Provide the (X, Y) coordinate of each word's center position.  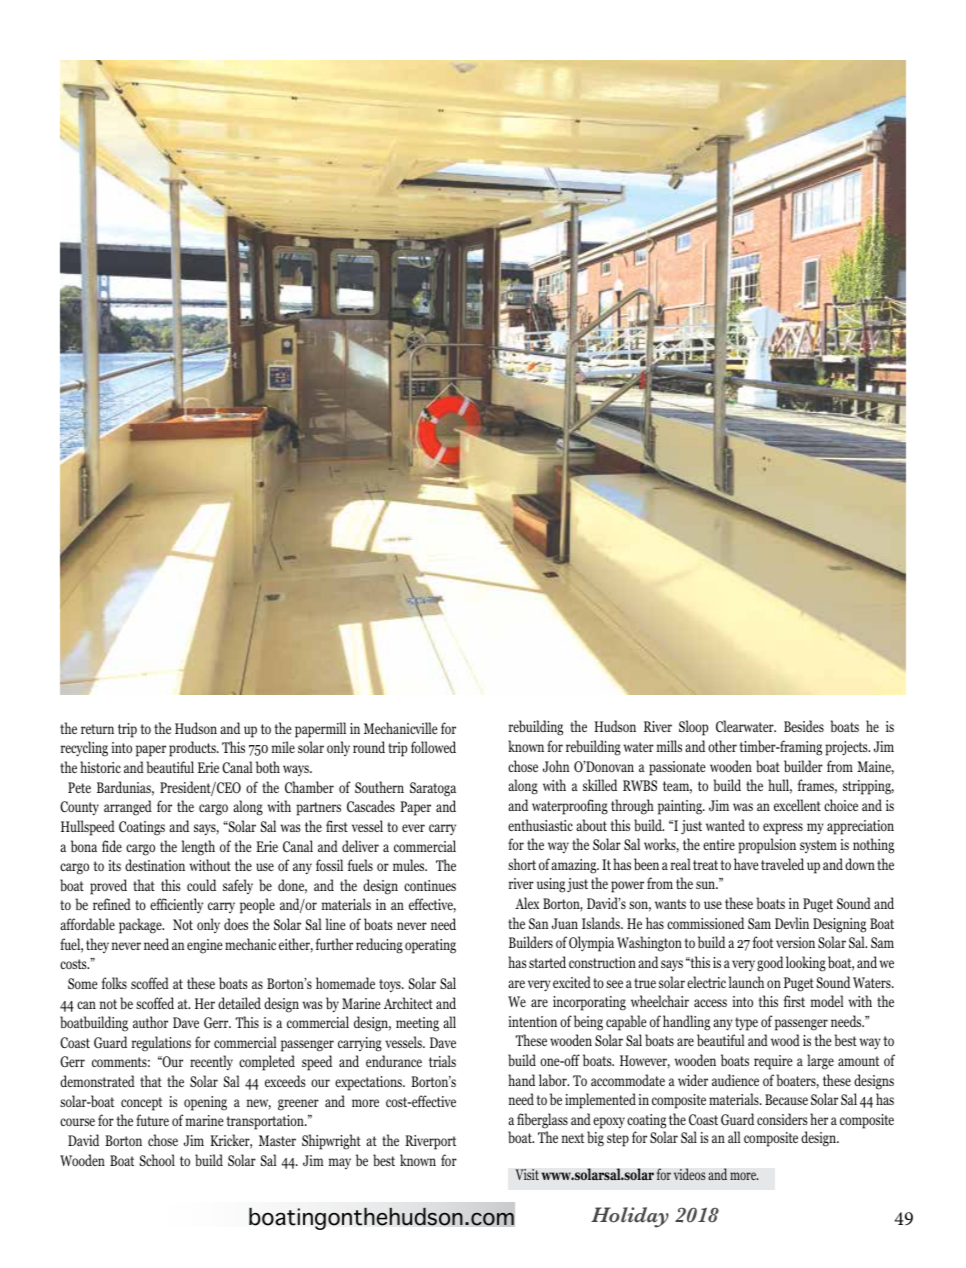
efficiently (176, 905)
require (773, 1062)
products (193, 749)
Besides (804, 726)
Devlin (792, 923)
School (157, 1160)
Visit (527, 1174)
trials (442, 1061)
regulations (161, 1044)
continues (430, 885)
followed (433, 747)
